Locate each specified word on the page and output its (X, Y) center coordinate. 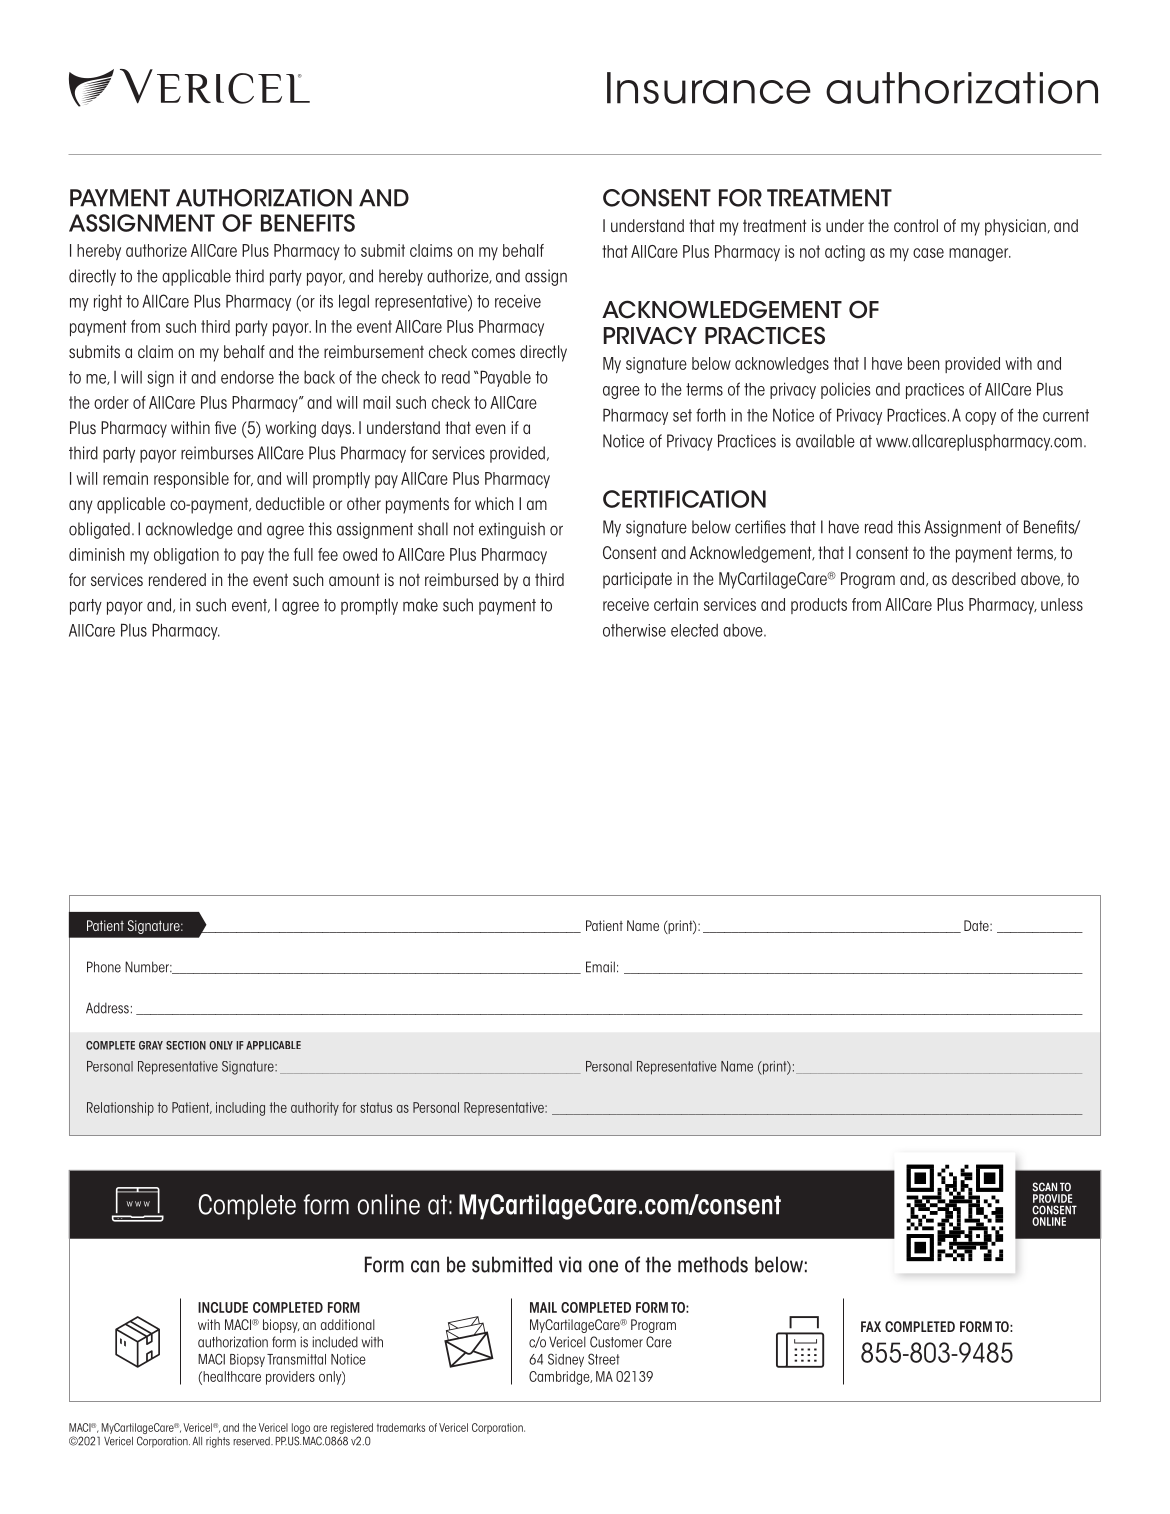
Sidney (566, 1360)
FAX (871, 1326)
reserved (252, 1441)
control (916, 225)
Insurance (709, 88)
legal (354, 302)
